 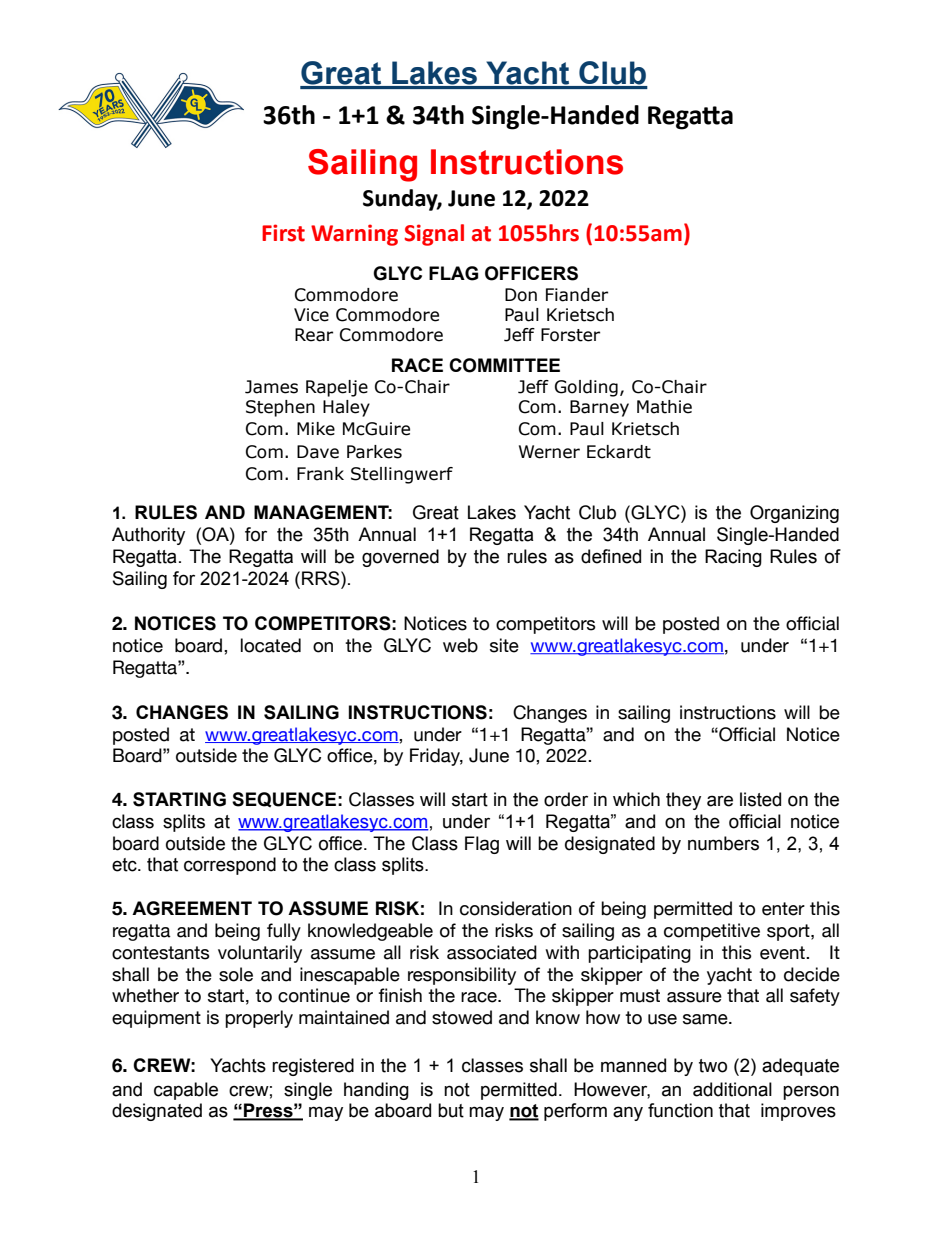 I want to click on Signal, so click(x=434, y=235).
